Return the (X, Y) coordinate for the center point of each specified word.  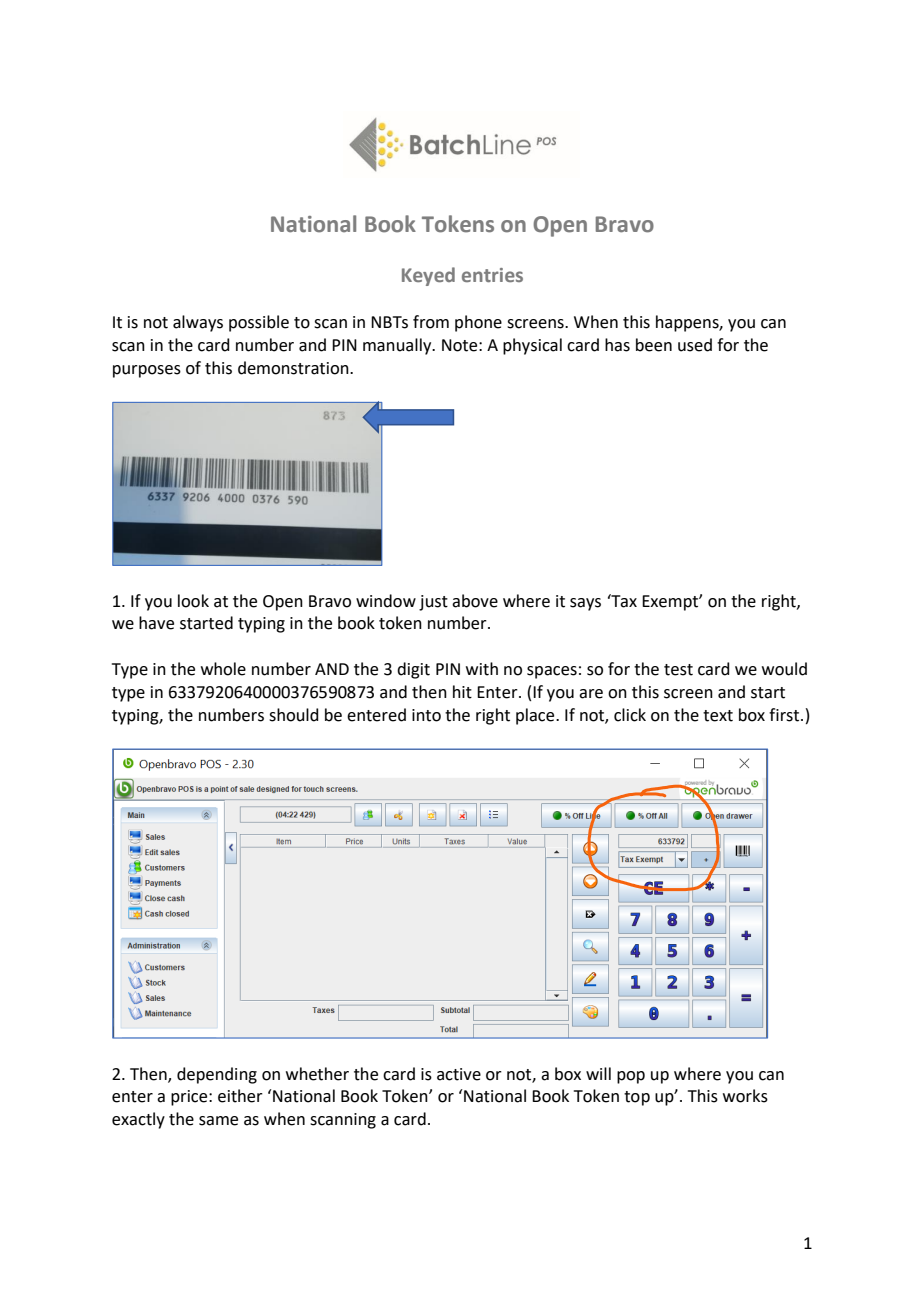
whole (223, 669)
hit (462, 692)
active (459, 1074)
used (695, 345)
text (718, 716)
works (745, 1096)
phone (478, 323)
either (240, 1096)
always (198, 323)
